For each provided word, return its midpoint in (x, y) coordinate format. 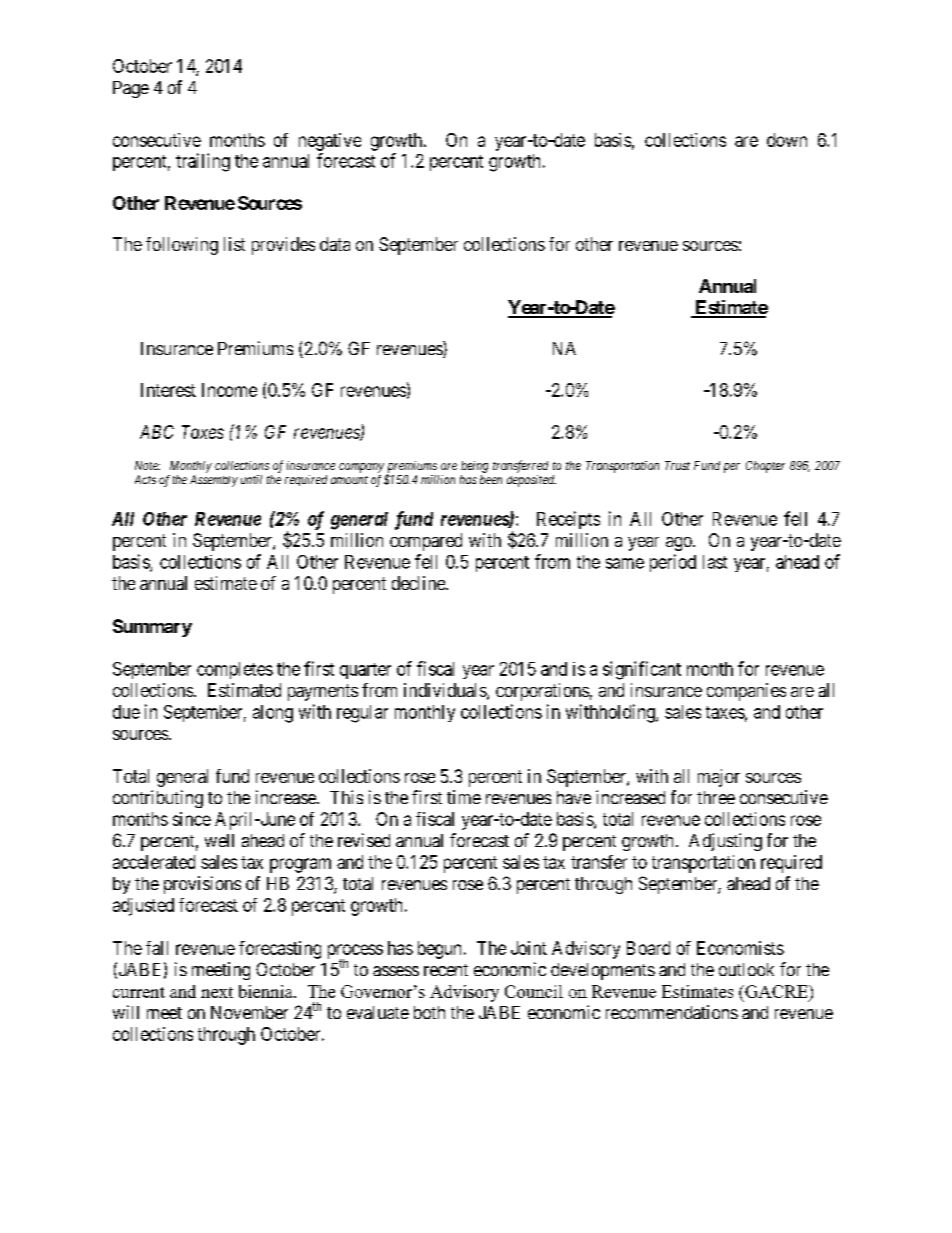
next (217, 992)
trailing (203, 162)
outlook (746, 969)
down (787, 140)
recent (446, 970)
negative (330, 142)
